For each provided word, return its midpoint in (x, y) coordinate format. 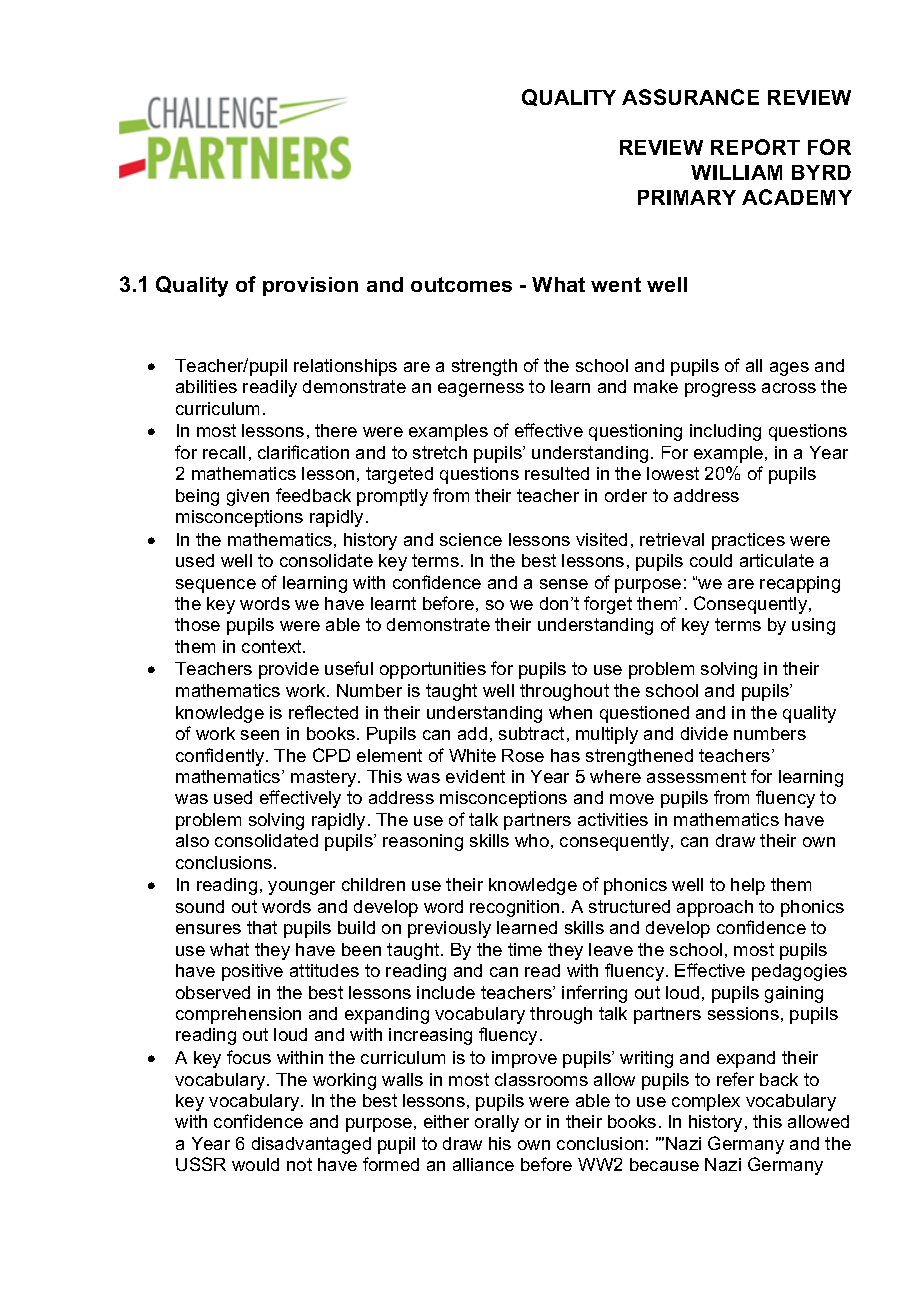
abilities (206, 386)
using (813, 626)
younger (301, 888)
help (748, 886)
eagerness (481, 390)
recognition (514, 908)
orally (497, 1123)
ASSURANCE (690, 97)
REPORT (755, 147)
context (273, 646)
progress (720, 390)
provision (310, 286)
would (255, 1164)
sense (564, 584)
